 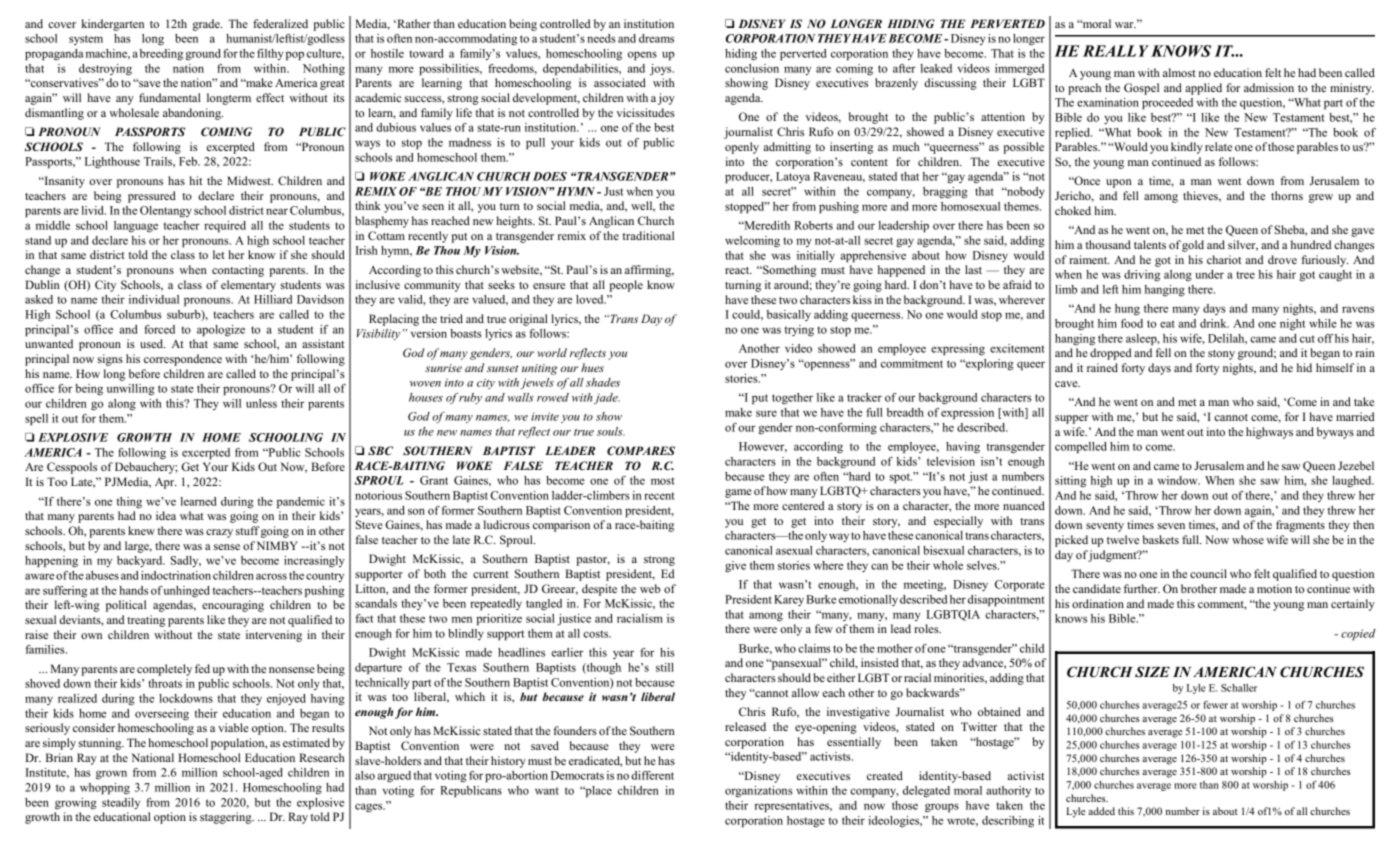 I want to click on staggering, so click(x=227, y=818).
